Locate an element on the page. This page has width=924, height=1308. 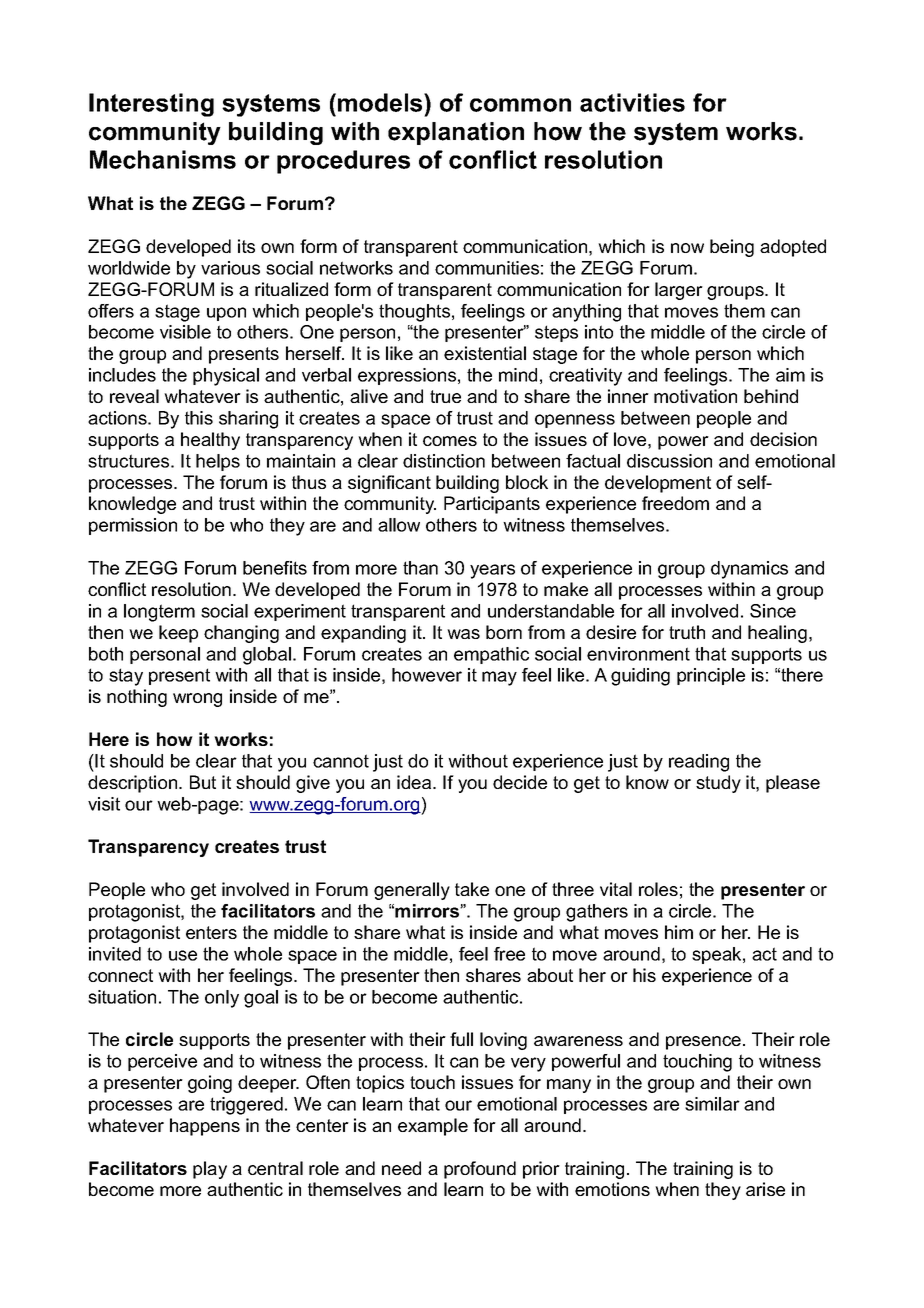
explanation is located at coordinates (456, 133).
